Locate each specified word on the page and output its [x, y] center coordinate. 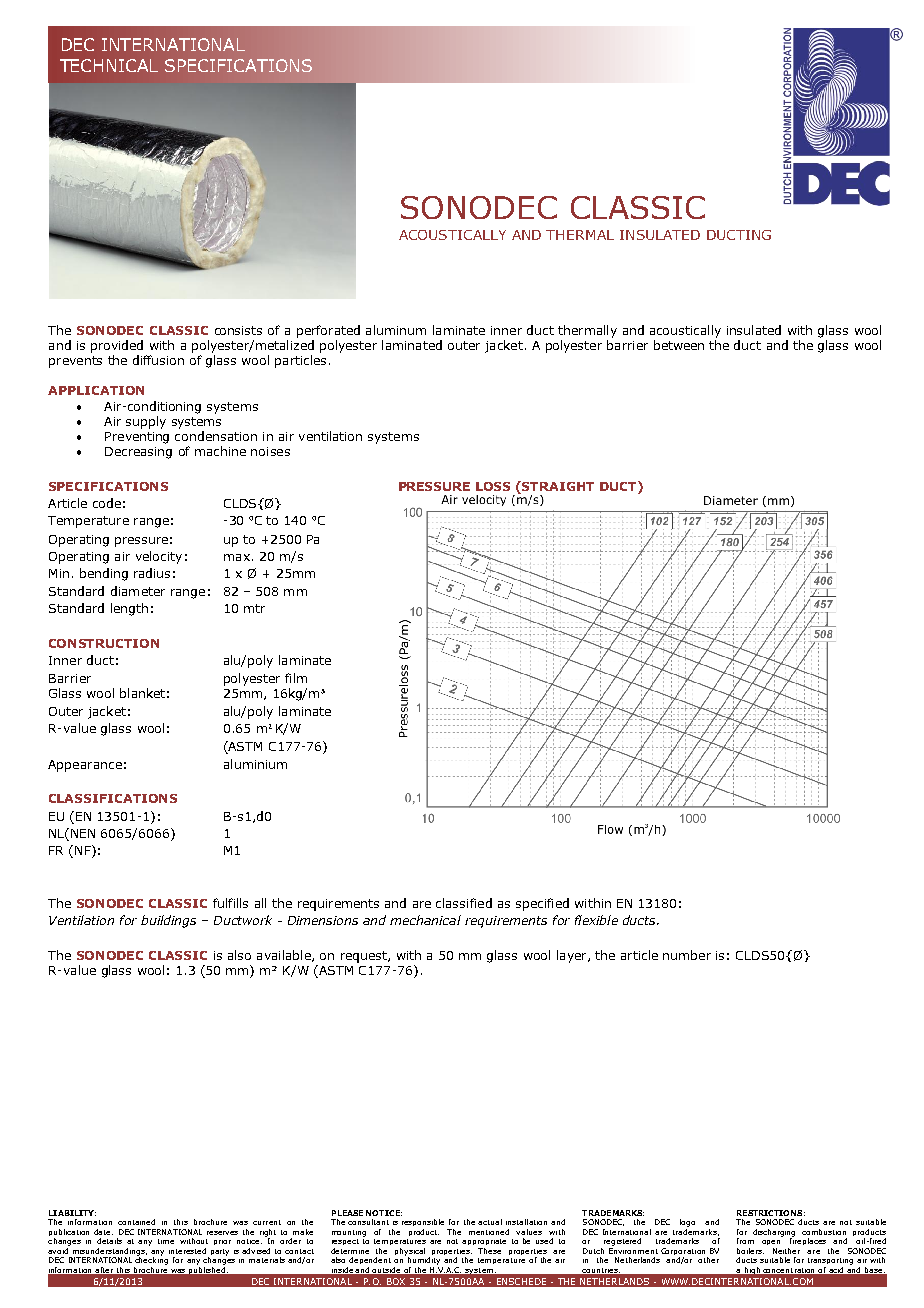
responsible [423, 1222]
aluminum [396, 330]
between [679, 345]
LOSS [493, 486]
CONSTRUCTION [104, 643]
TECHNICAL [109, 65]
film [296, 678]
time [166, 1241]
